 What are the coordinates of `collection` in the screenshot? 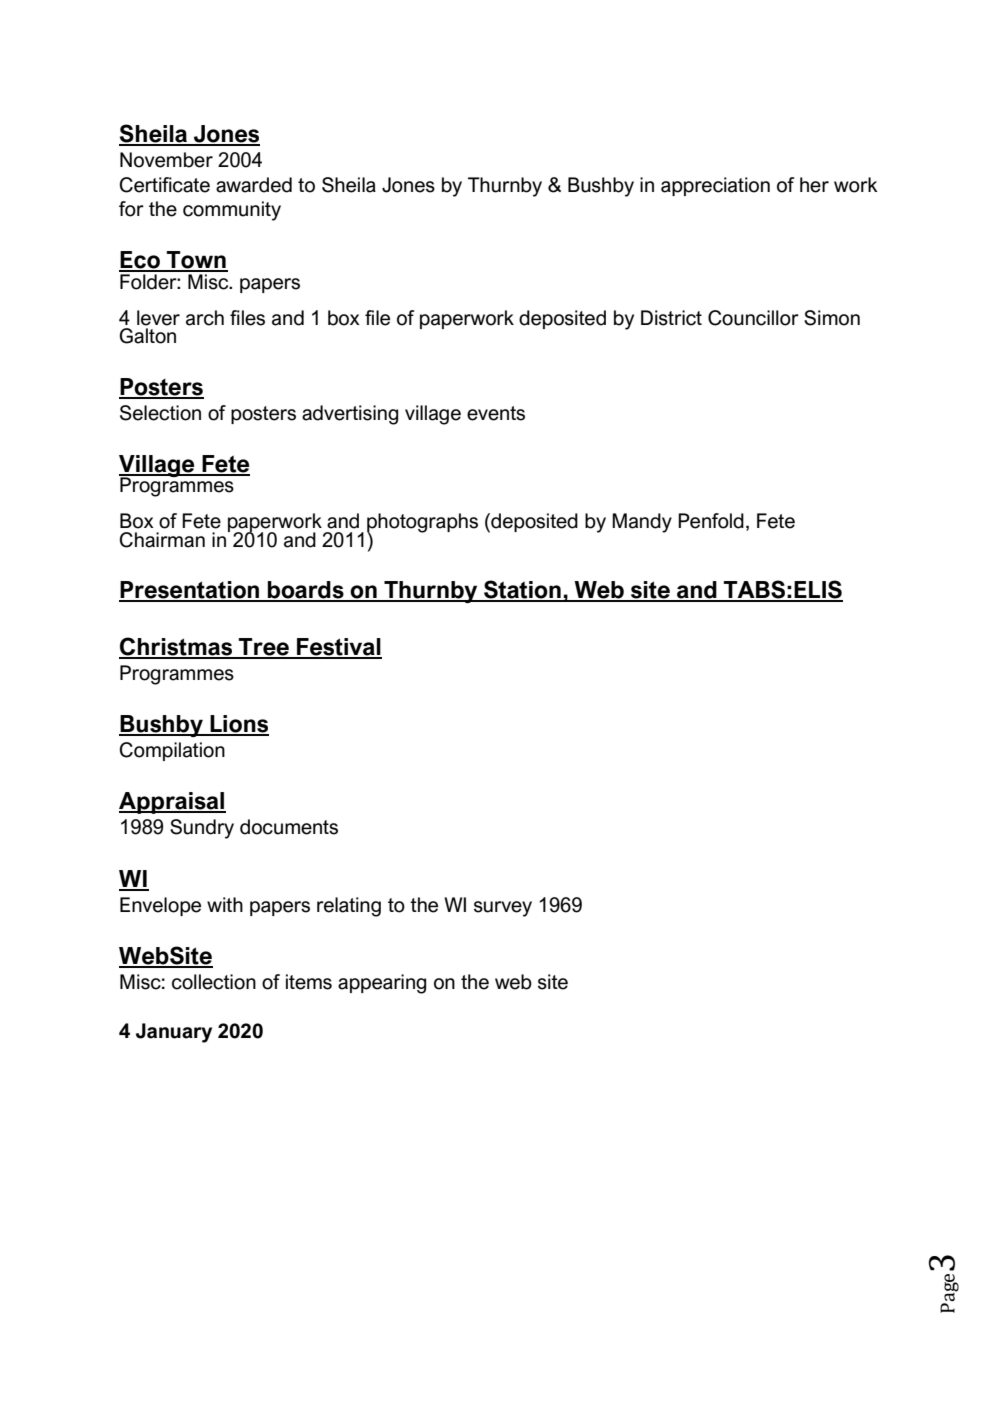 It's located at (214, 982).
